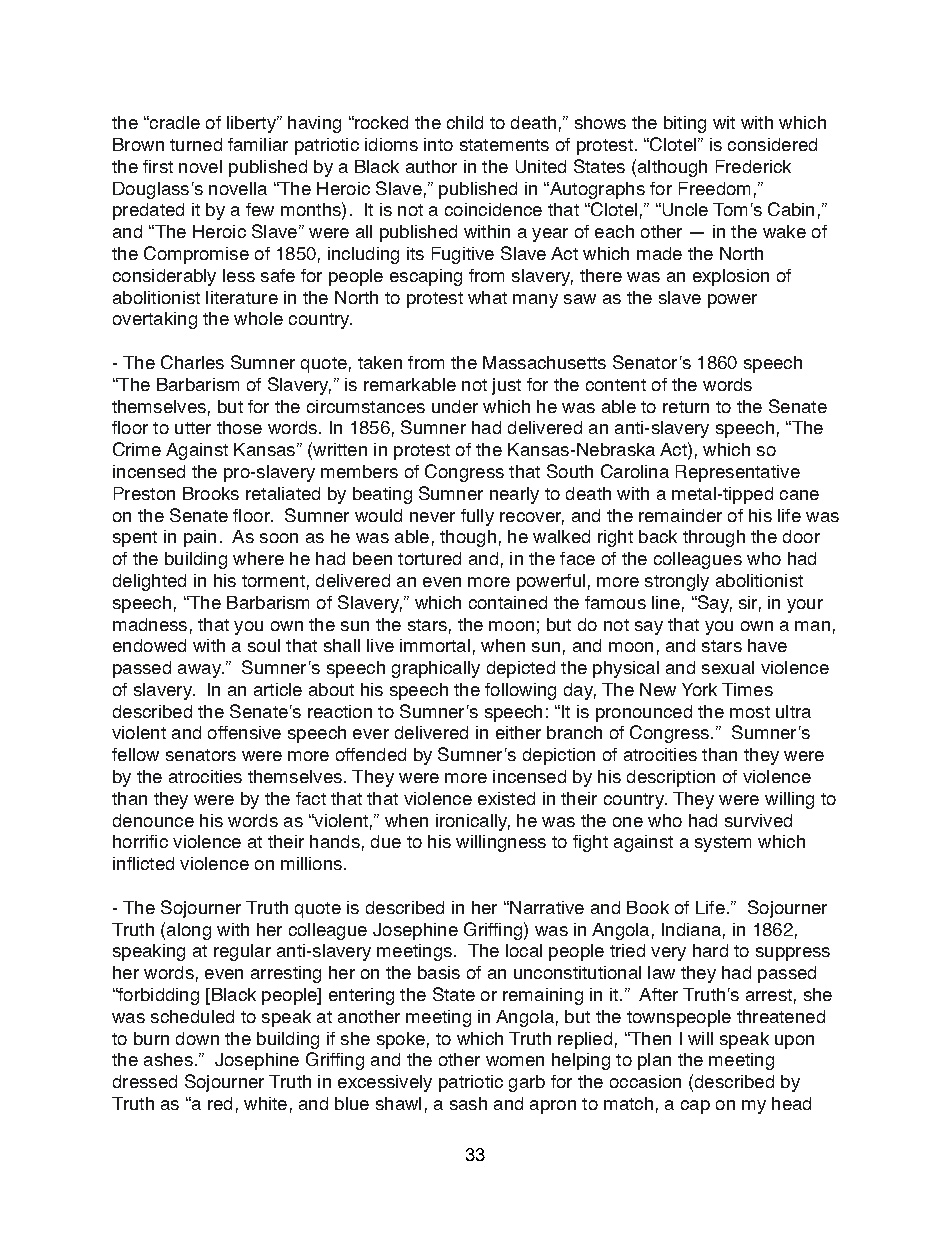 Image resolution: width=952 pixels, height=1233 pixels. What do you see at coordinates (671, 778) in the screenshot?
I see `description` at bounding box center [671, 778].
